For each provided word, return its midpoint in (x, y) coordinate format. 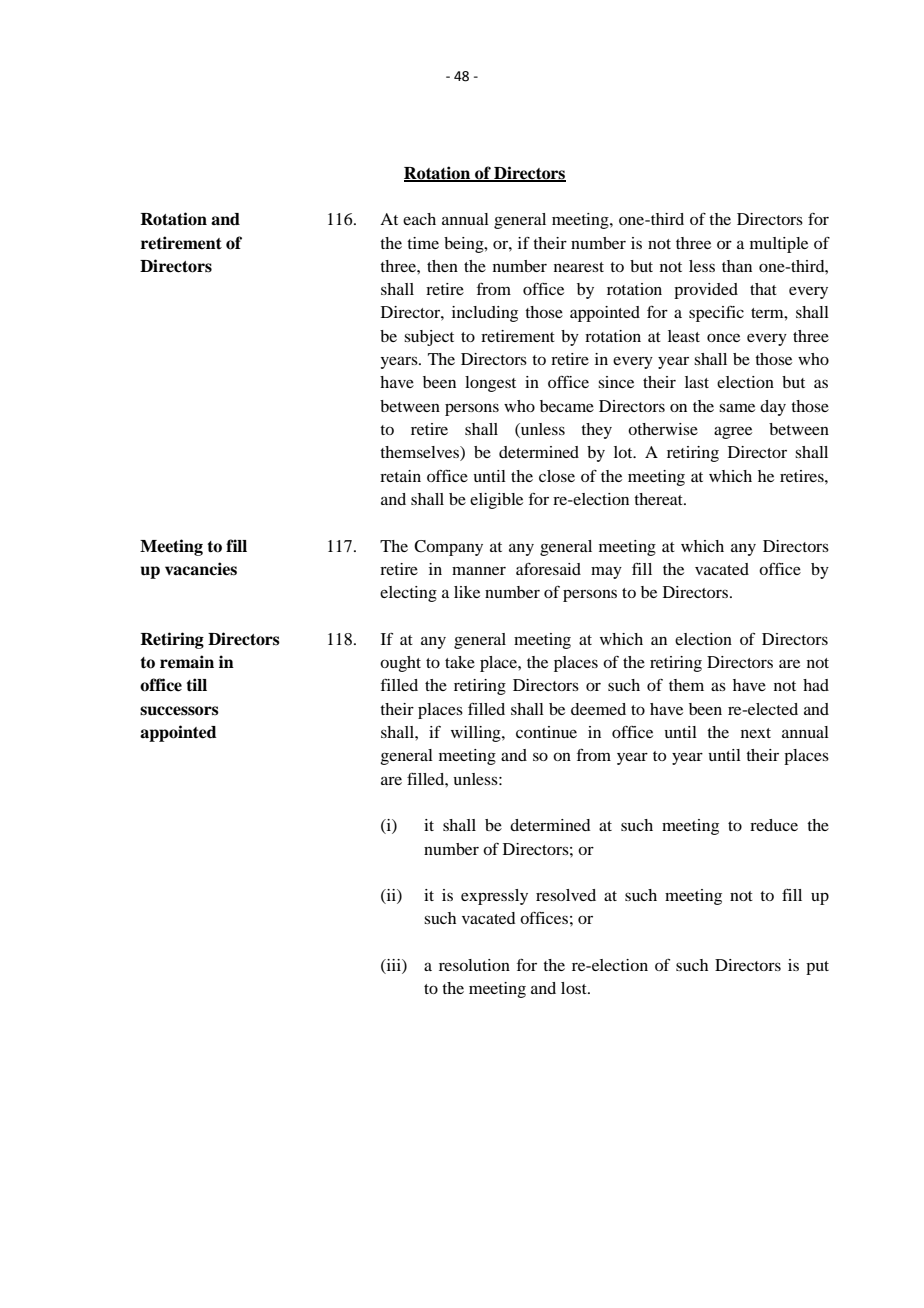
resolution (474, 965)
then (442, 266)
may (606, 572)
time (423, 243)
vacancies (201, 569)
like (467, 592)
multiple (779, 245)
